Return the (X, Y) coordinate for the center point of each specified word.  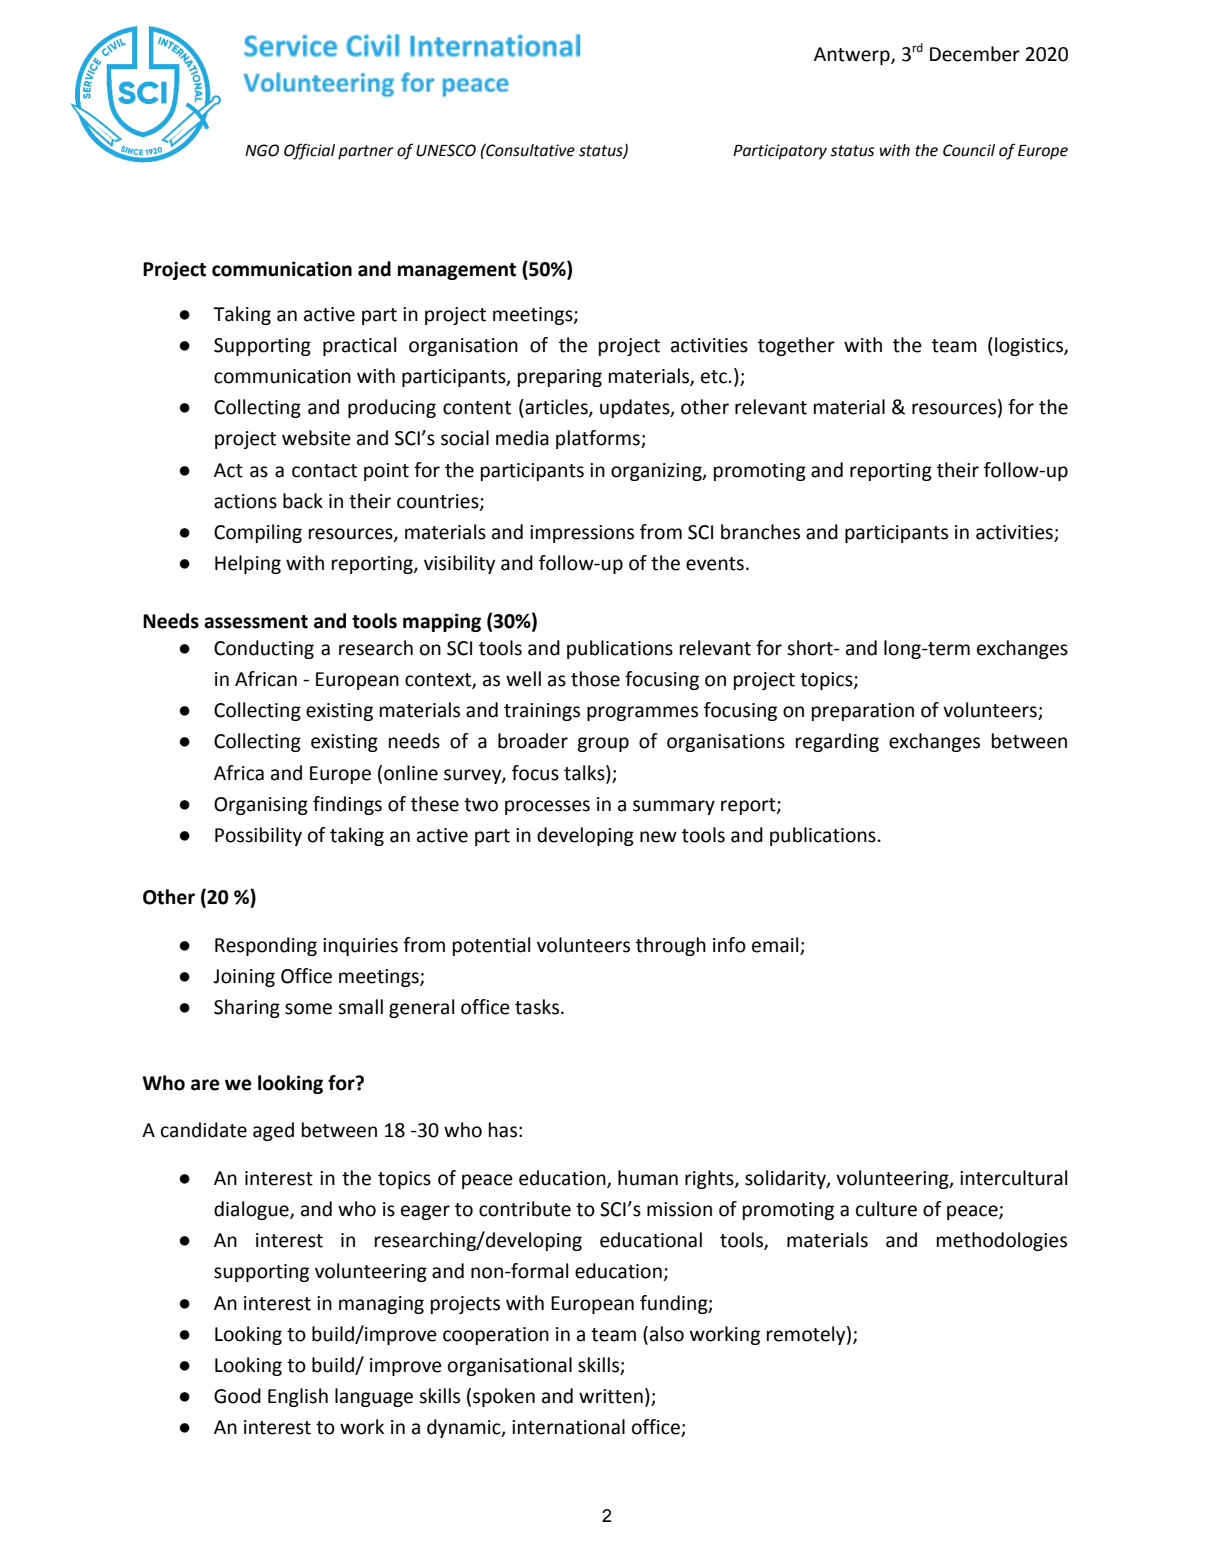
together (796, 346)
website (316, 438)
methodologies (1002, 1241)
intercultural (1013, 1178)
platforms (599, 439)
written (611, 1396)
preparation (863, 712)
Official (309, 151)
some (308, 1009)
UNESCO (446, 150)
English (298, 1397)
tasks (538, 1007)
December (975, 54)
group (603, 744)
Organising (261, 806)
